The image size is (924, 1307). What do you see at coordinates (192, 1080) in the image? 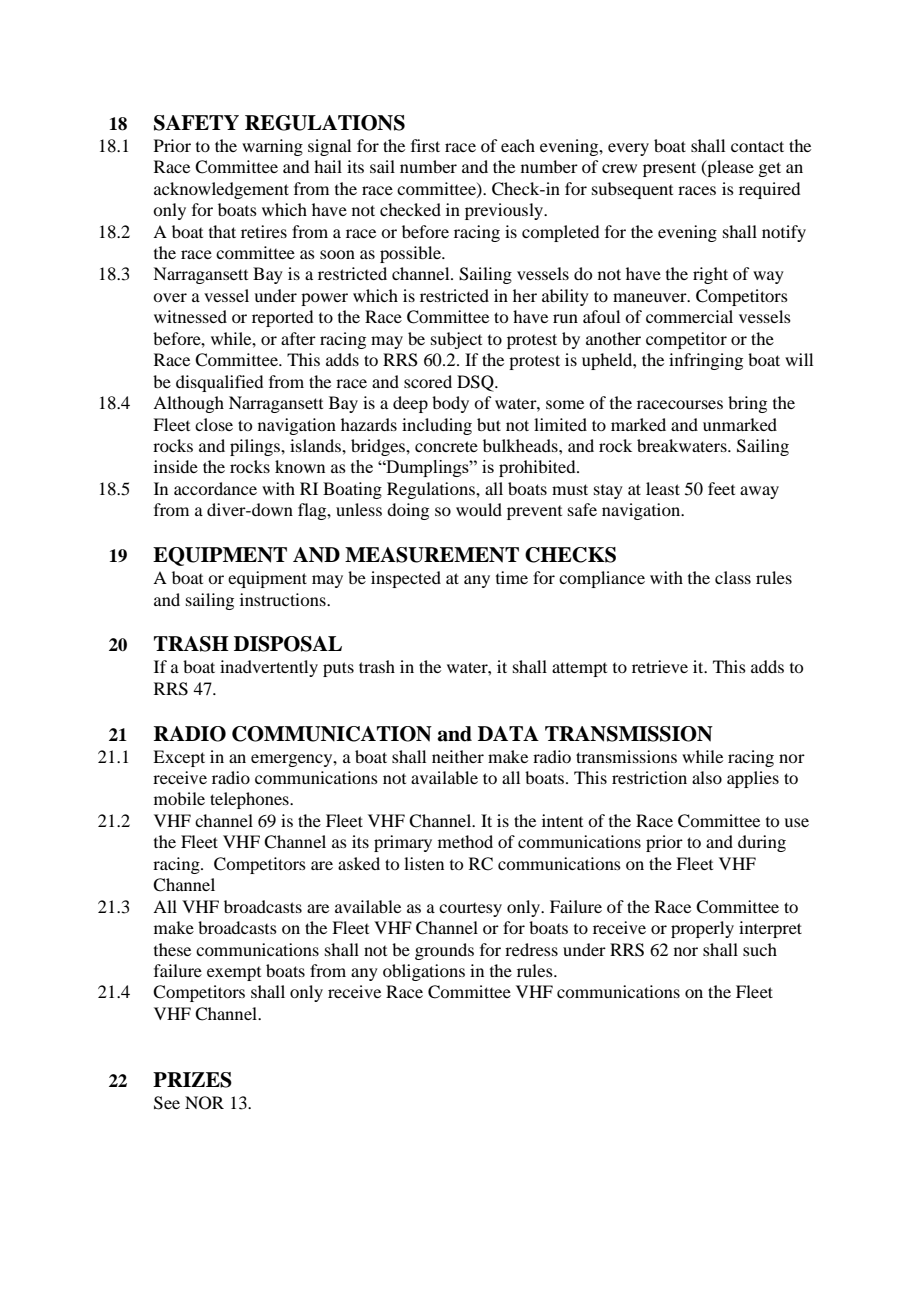
I see `PRIZES` at bounding box center [192, 1080].
